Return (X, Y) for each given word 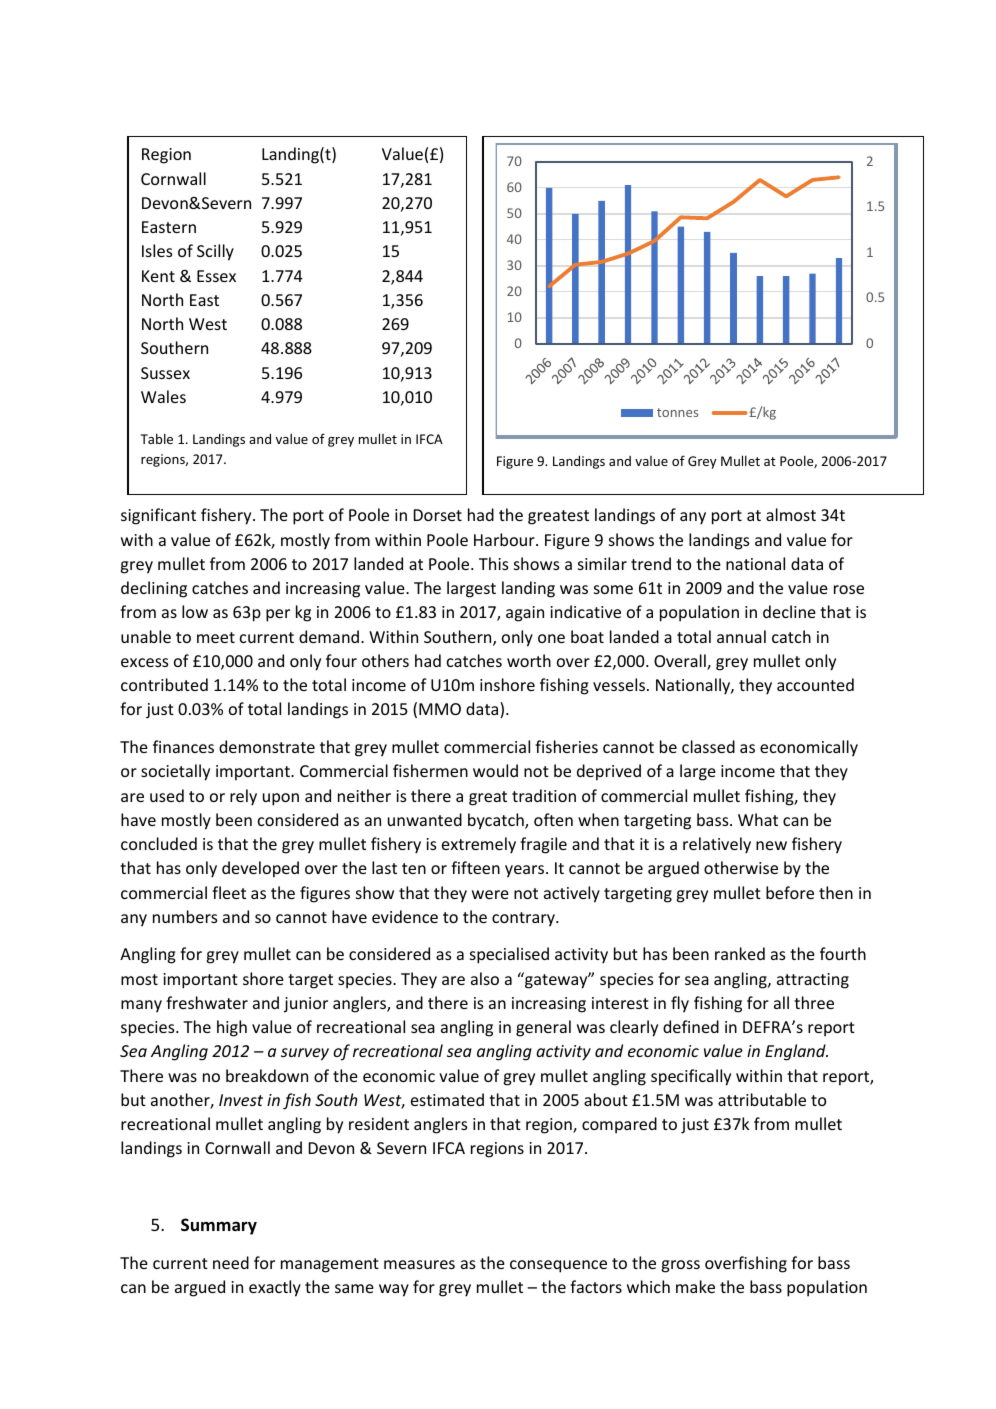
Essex (216, 276)
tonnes (677, 412)
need (231, 1262)
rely (243, 797)
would (495, 770)
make (695, 1286)
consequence (558, 1266)
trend (651, 563)
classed (708, 746)
